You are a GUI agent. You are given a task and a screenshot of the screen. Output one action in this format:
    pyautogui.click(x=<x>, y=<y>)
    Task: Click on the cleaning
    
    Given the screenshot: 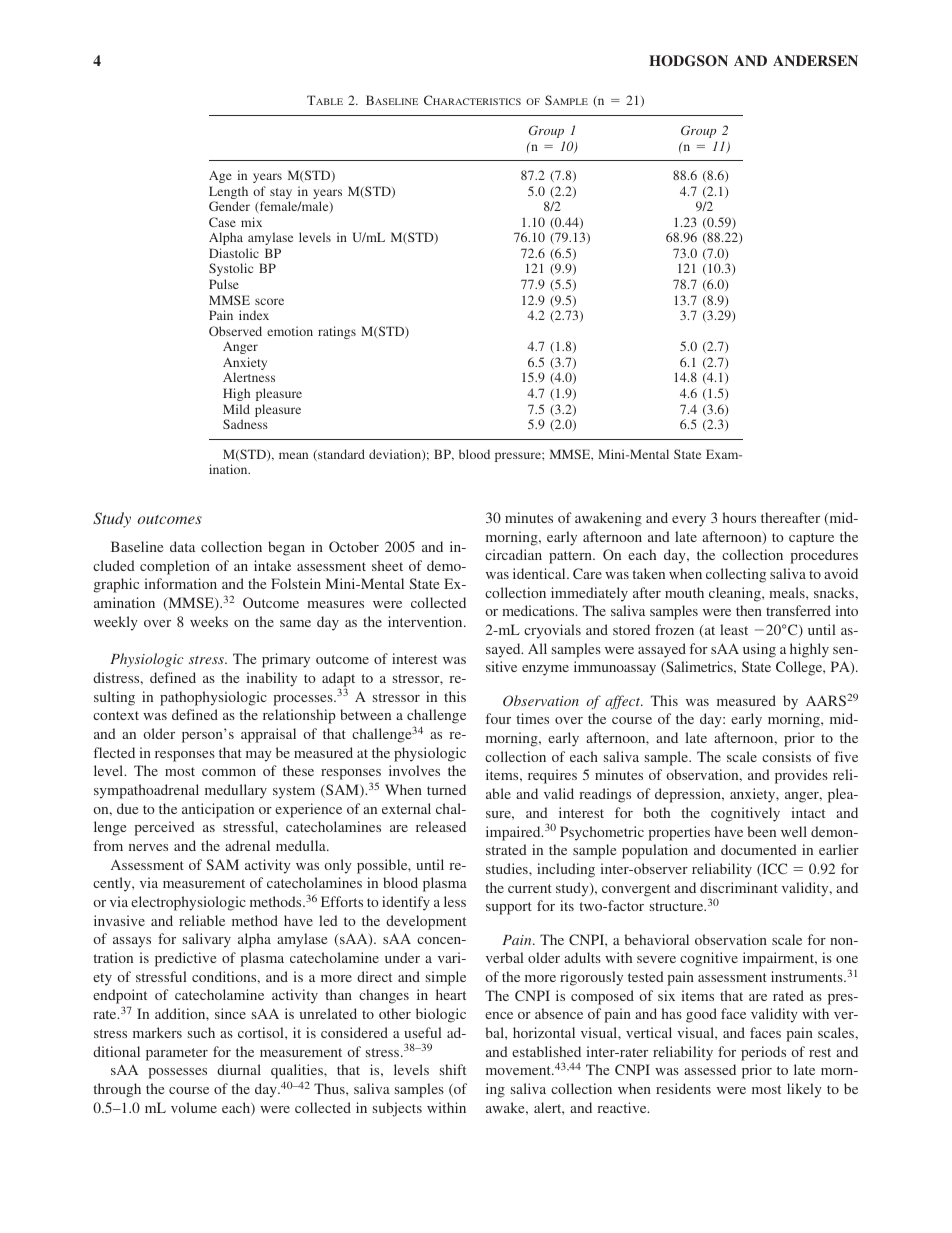 What is the action you would take?
    pyautogui.click(x=736, y=594)
